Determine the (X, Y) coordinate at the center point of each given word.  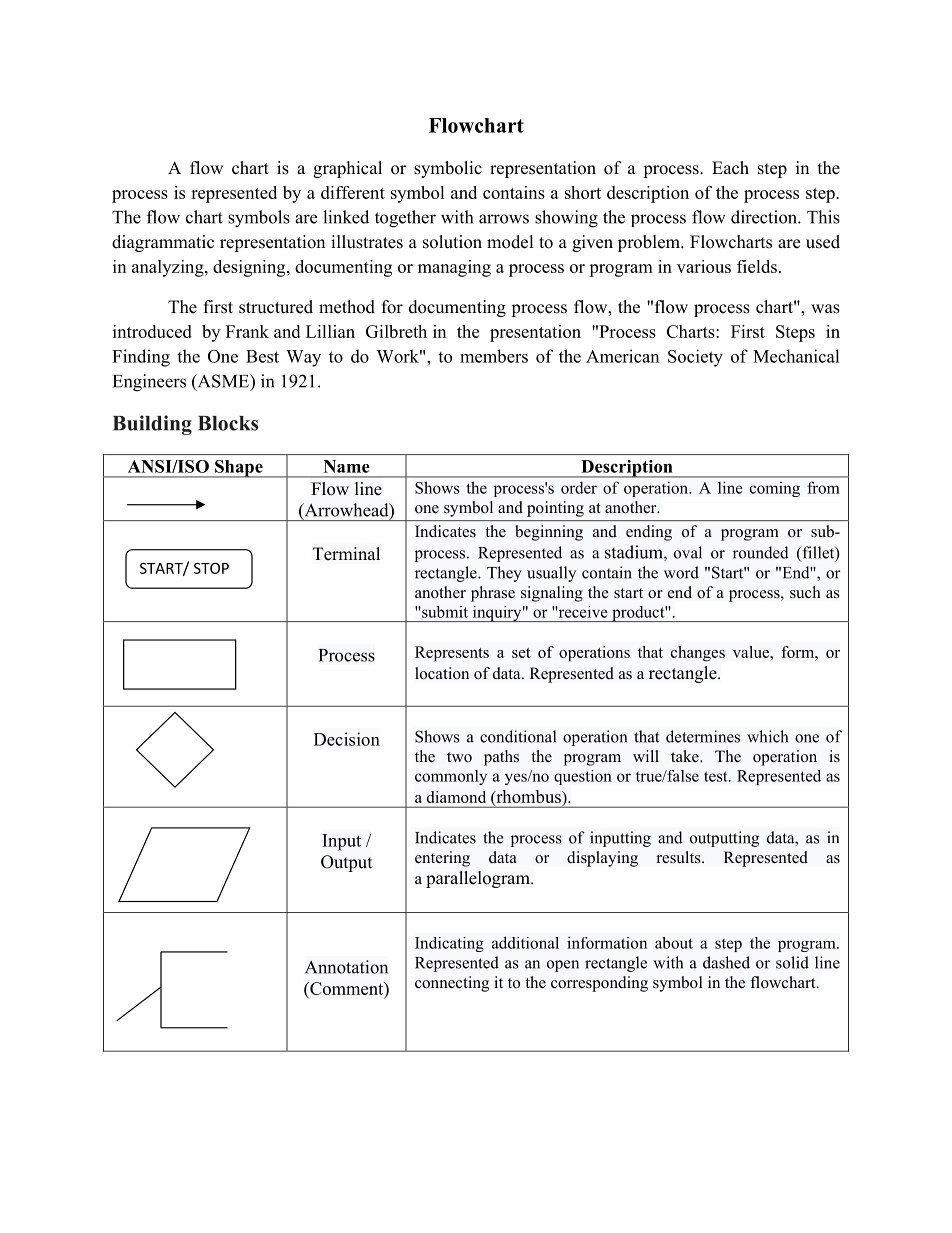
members (494, 356)
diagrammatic (163, 243)
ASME (223, 382)
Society (695, 358)
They (504, 574)
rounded (761, 552)
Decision (347, 739)
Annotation (346, 967)
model (510, 242)
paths (501, 758)
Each (730, 168)
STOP (211, 568)
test (717, 776)
